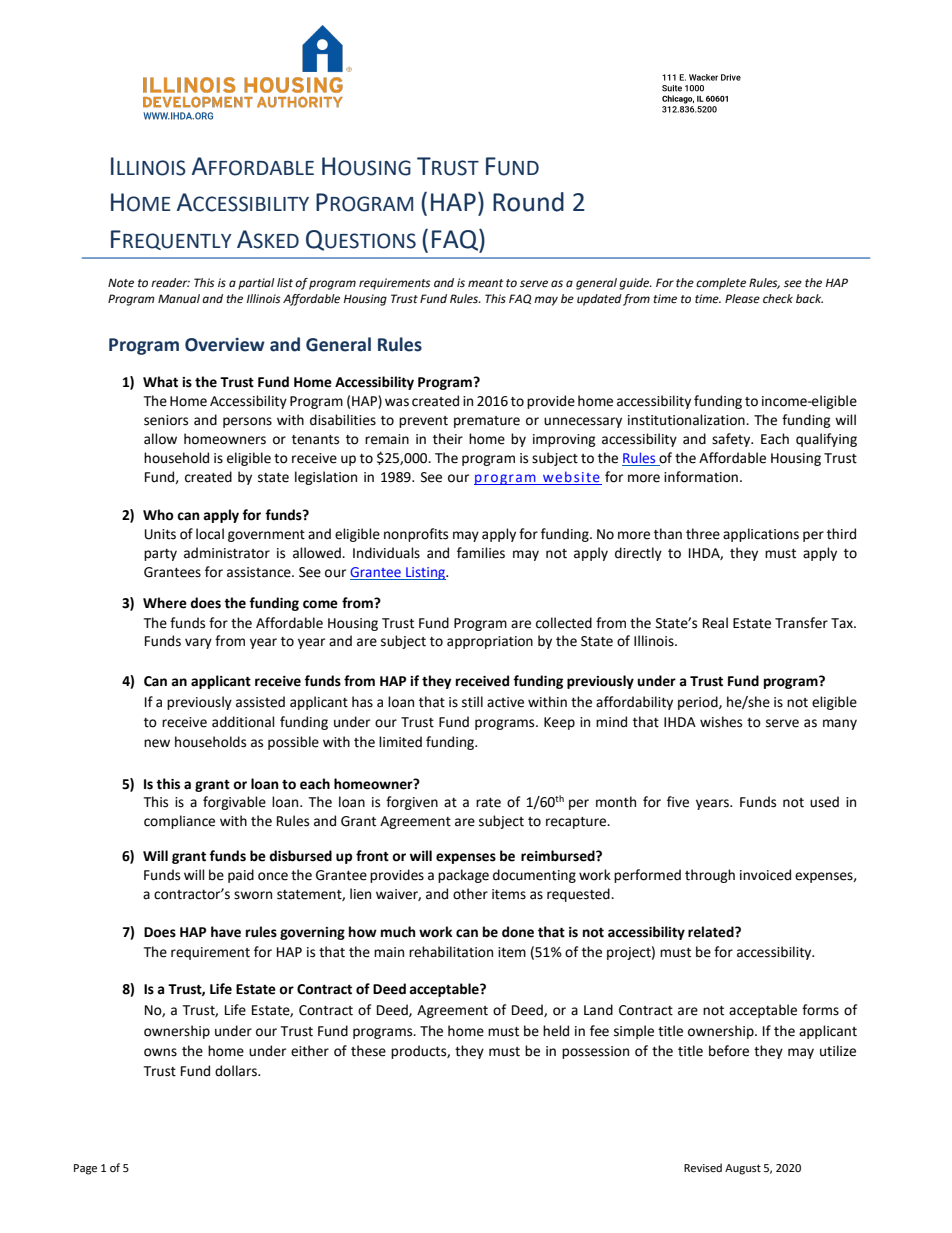  What do you see at coordinates (528, 202) in the screenshot?
I see `Round` at bounding box center [528, 202].
